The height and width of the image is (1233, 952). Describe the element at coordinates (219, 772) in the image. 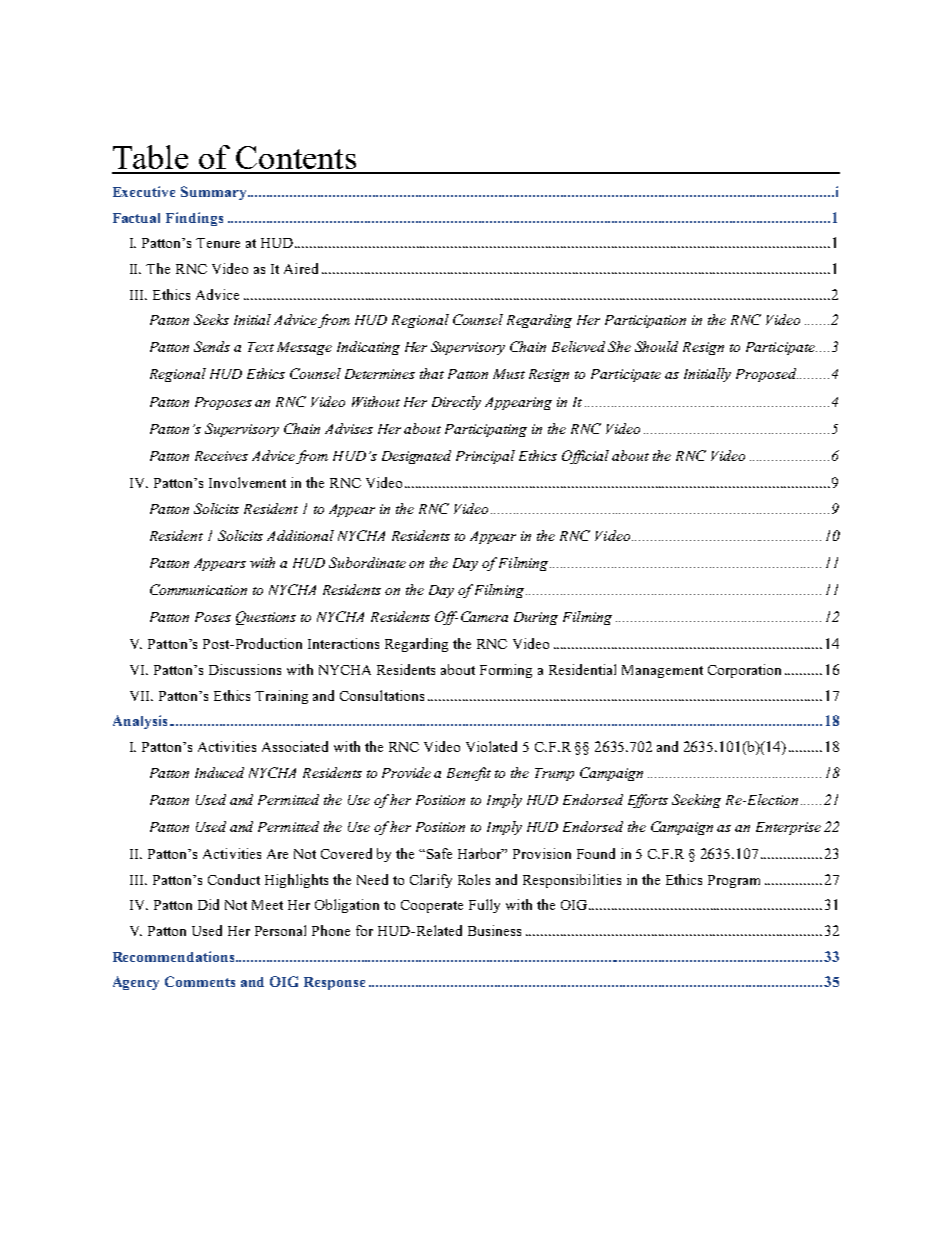

I see `Induced` at that location.
